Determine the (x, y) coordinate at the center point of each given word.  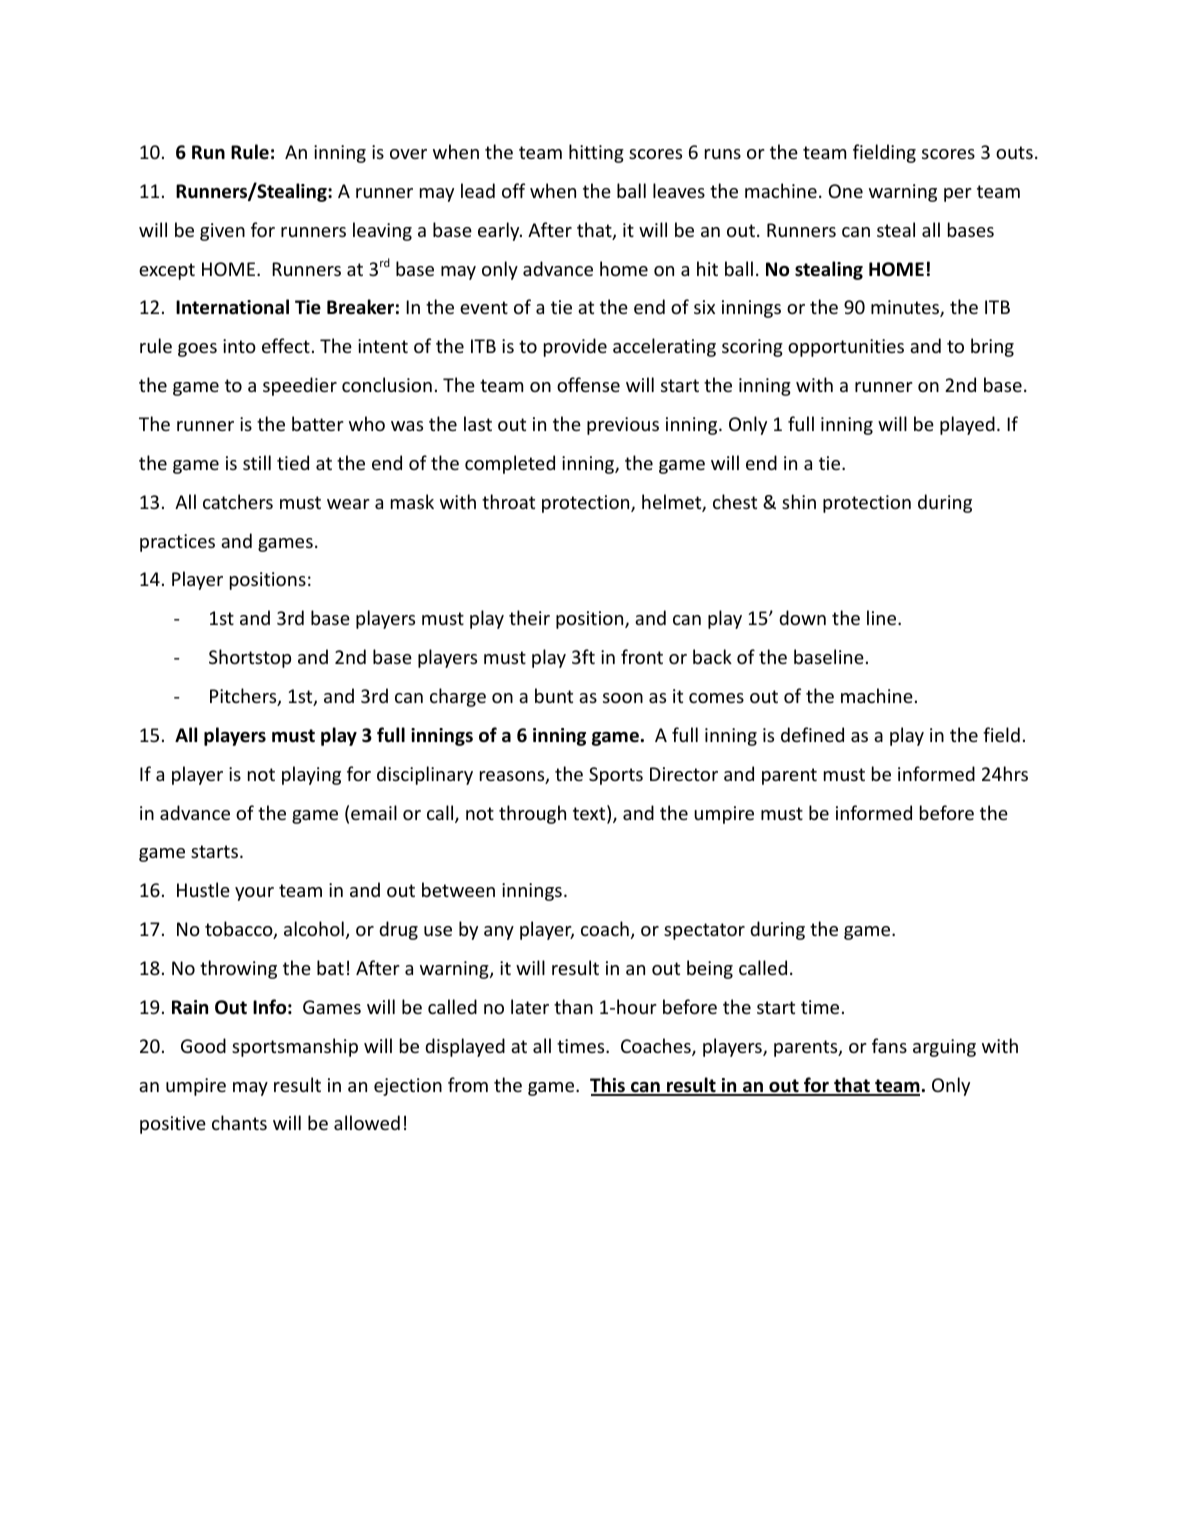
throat (508, 501)
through (532, 814)
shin (799, 501)
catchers (238, 501)
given (222, 232)
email (374, 812)
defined (812, 734)
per (958, 195)
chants (239, 1122)
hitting (596, 153)
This (608, 1086)
